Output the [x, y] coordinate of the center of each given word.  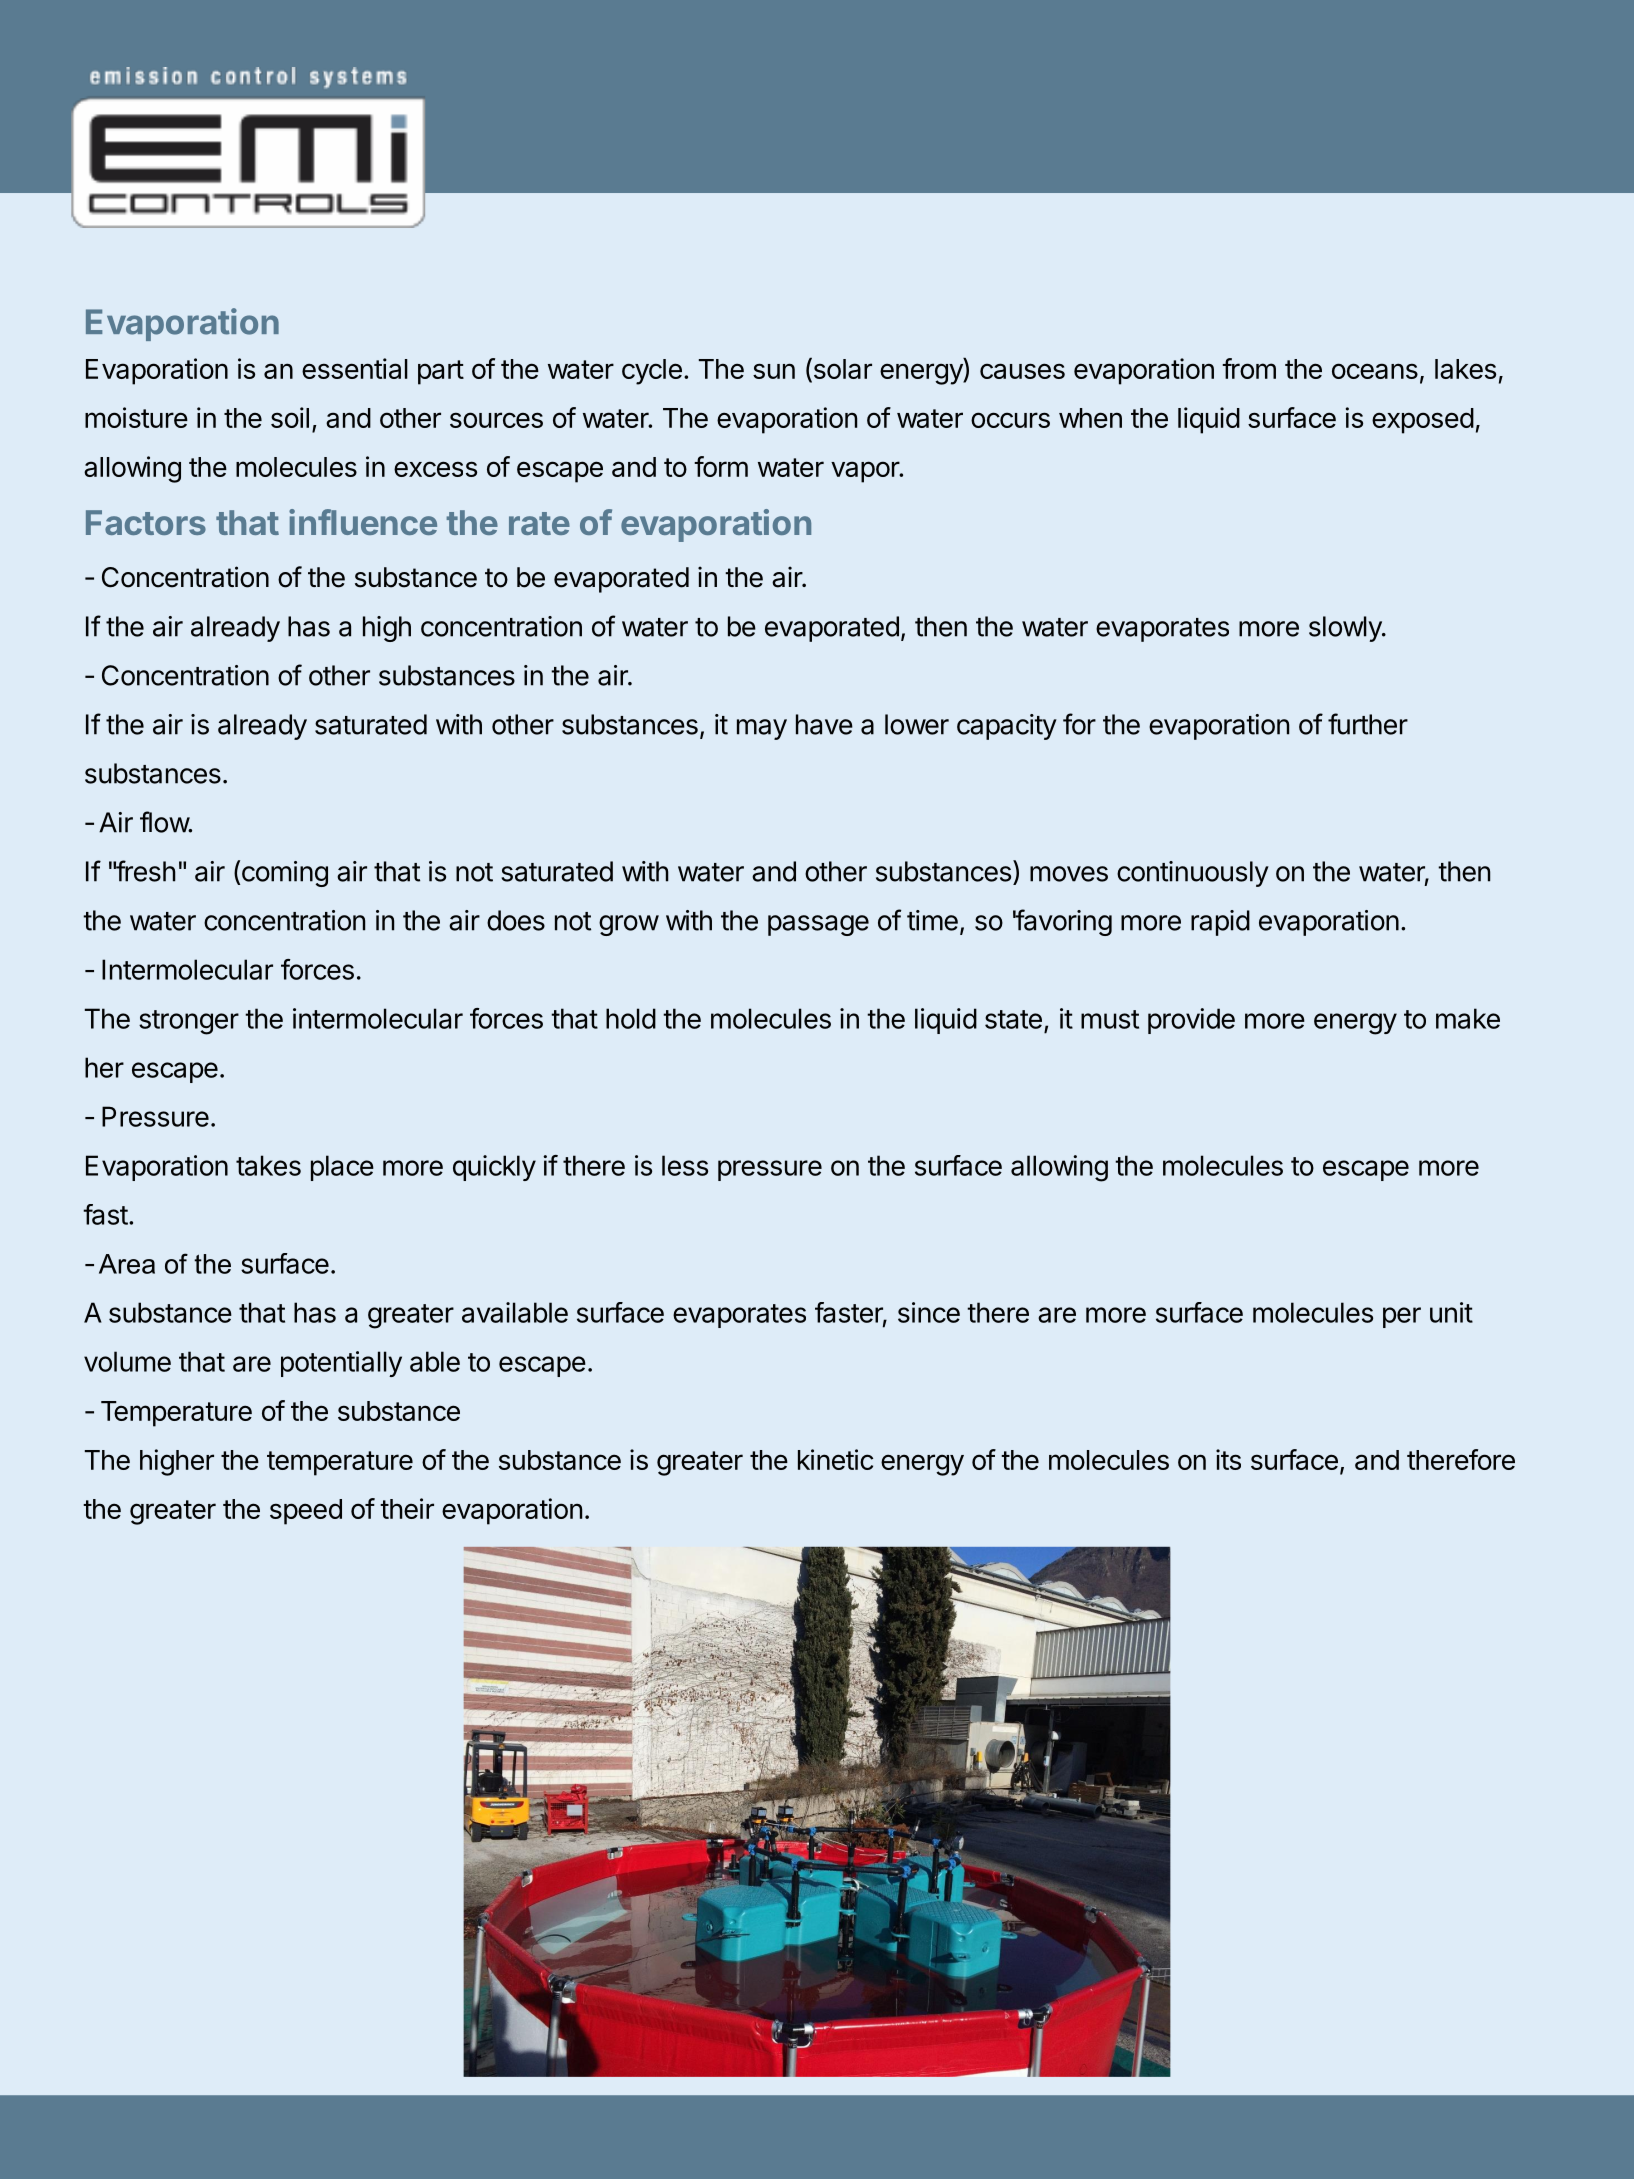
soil [290, 417]
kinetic [835, 1459]
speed [306, 1512]
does [516, 920]
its [1228, 1459]
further [1368, 724]
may [762, 729]
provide [1191, 1021]
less [685, 1165]
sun [774, 371]
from [1249, 368]
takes [268, 1165]
